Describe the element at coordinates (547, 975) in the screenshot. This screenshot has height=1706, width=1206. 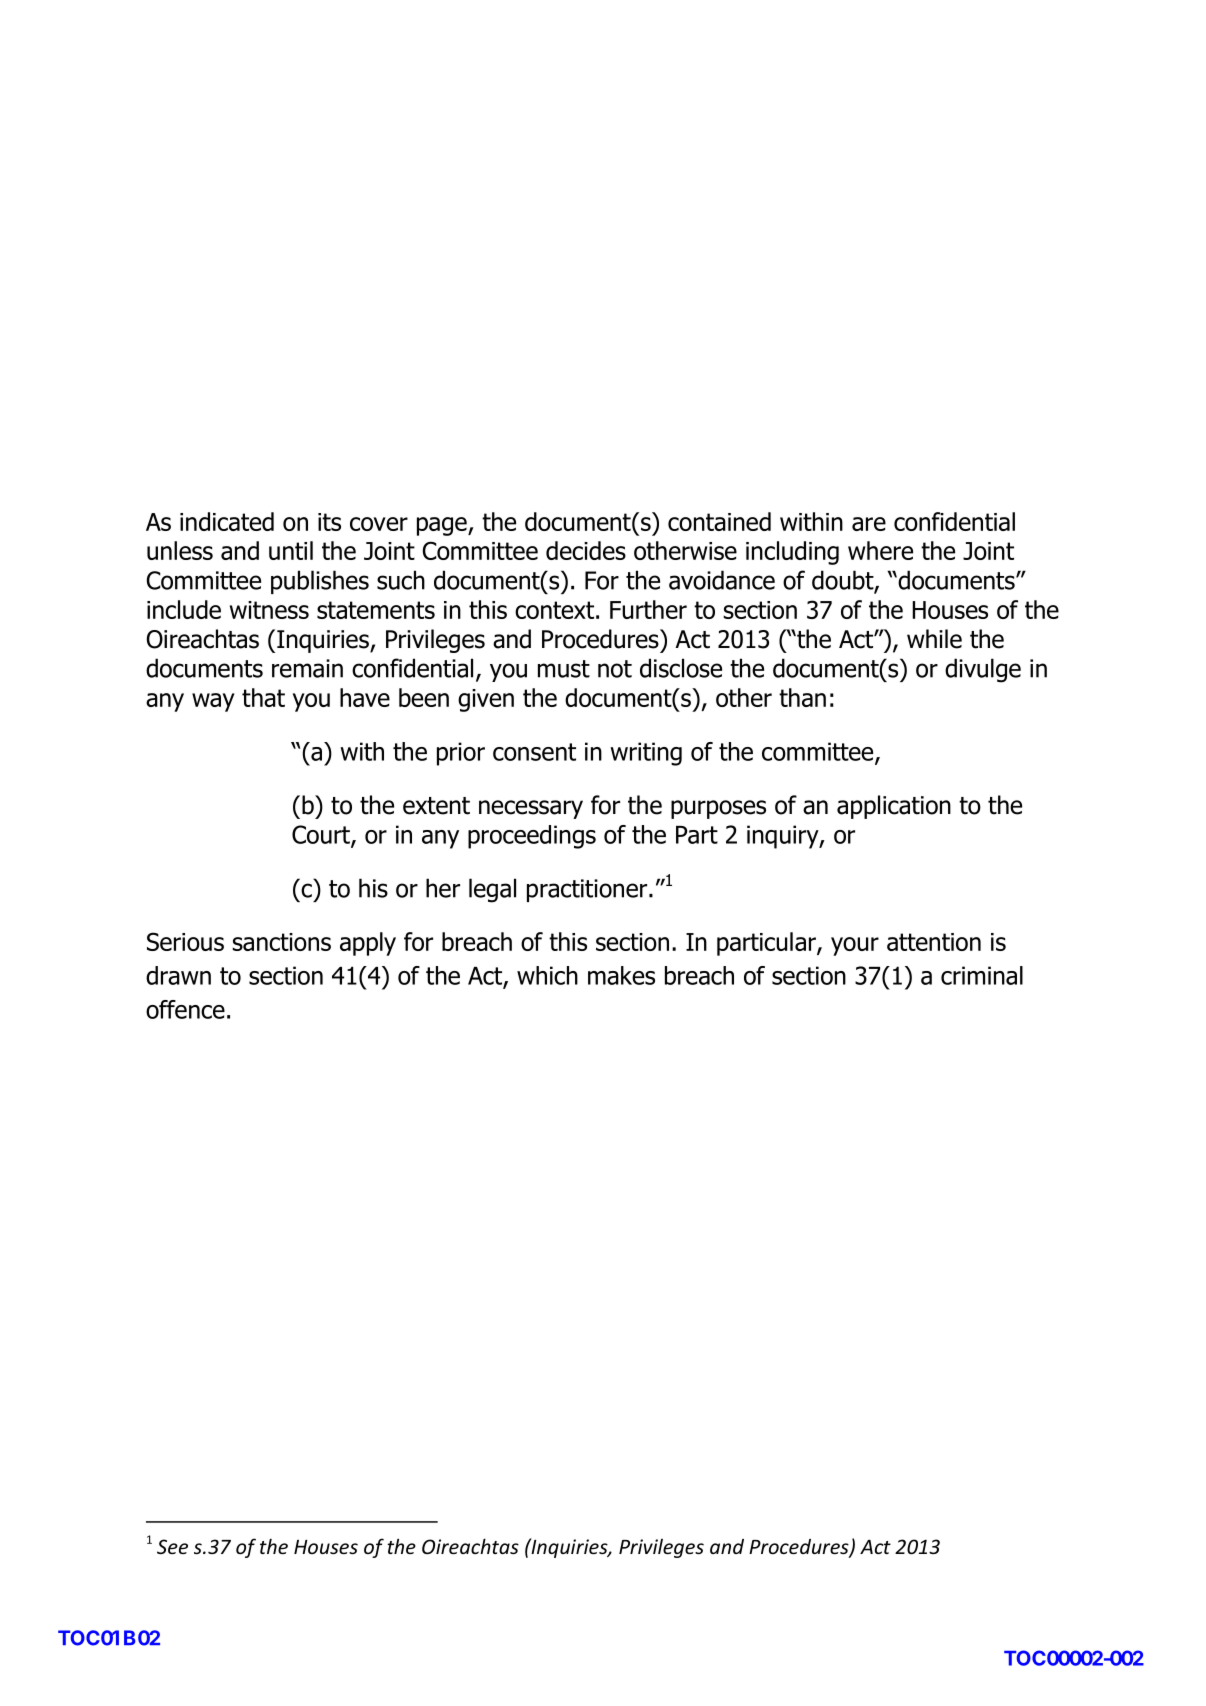
I see `which` at that location.
